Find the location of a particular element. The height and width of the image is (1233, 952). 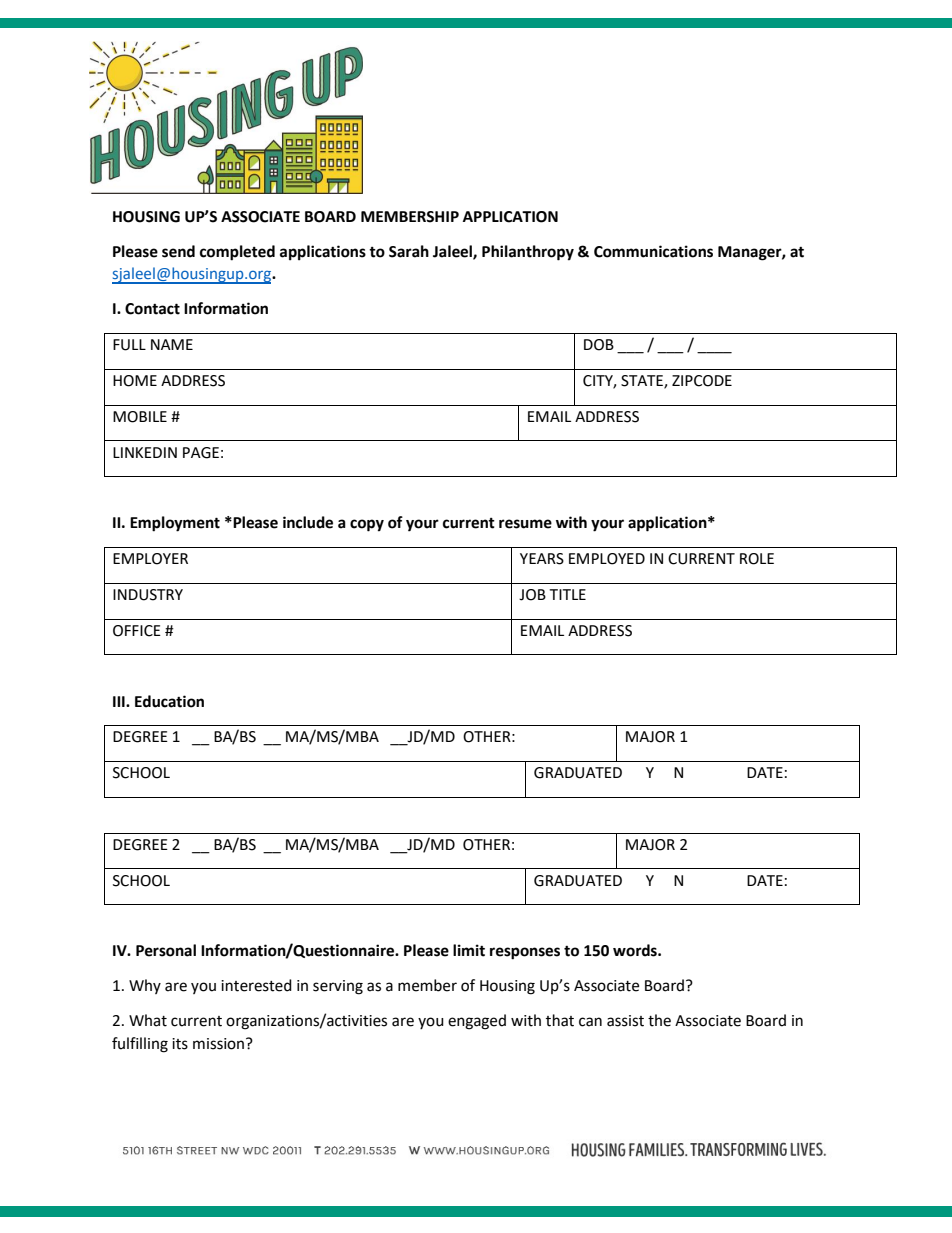

its is located at coordinates (180, 1044).
